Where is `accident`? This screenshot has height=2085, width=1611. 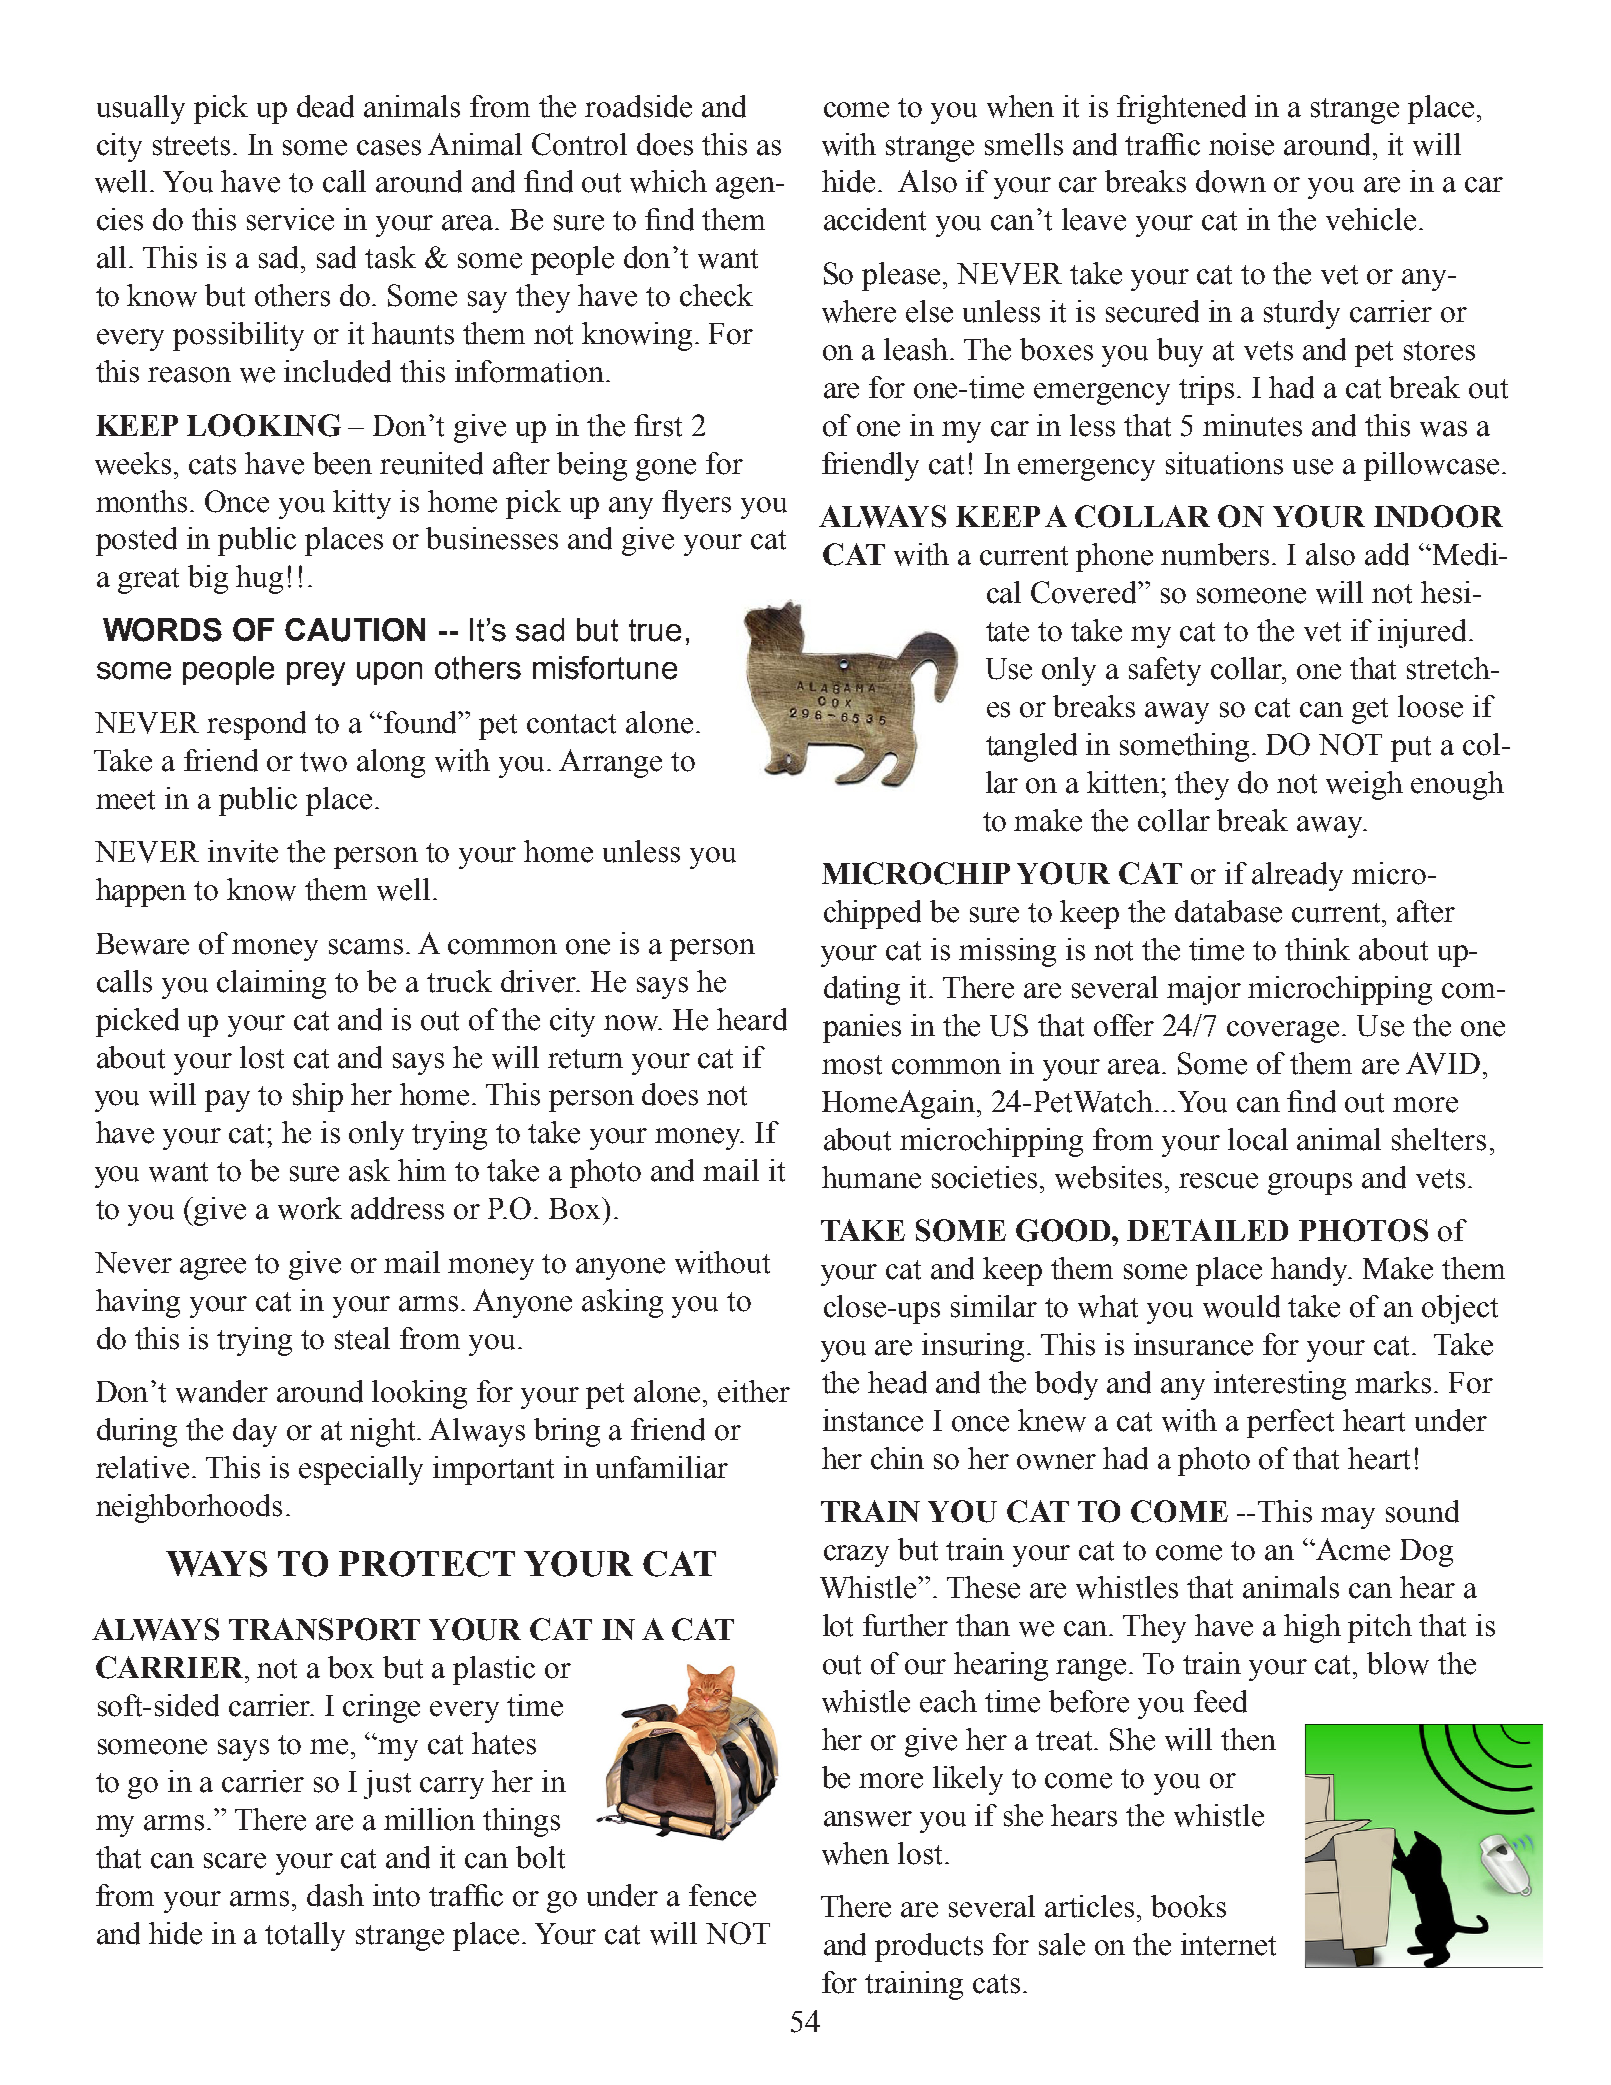 accident is located at coordinates (875, 219).
